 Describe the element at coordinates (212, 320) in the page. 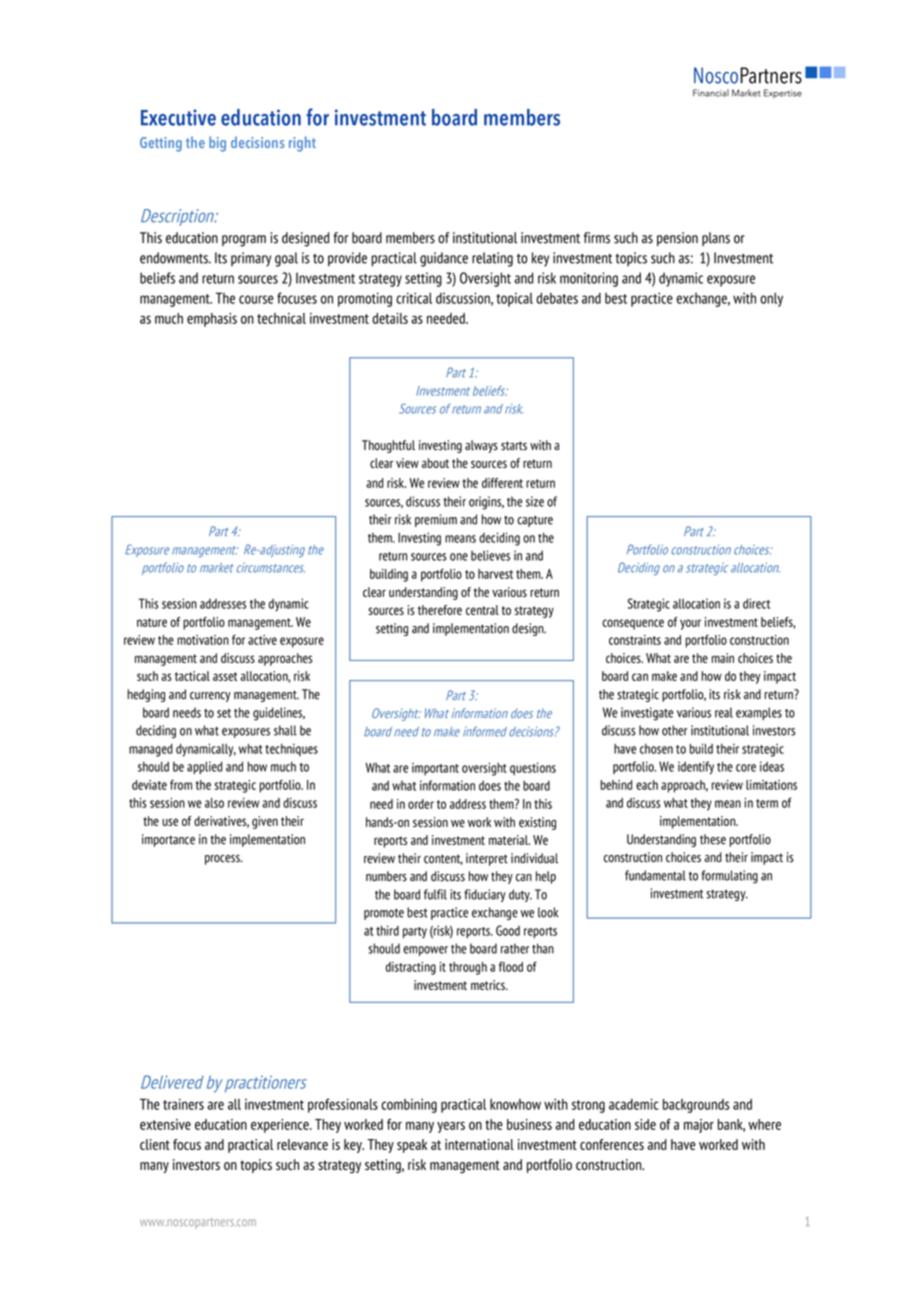

I see `emphasis` at that location.
